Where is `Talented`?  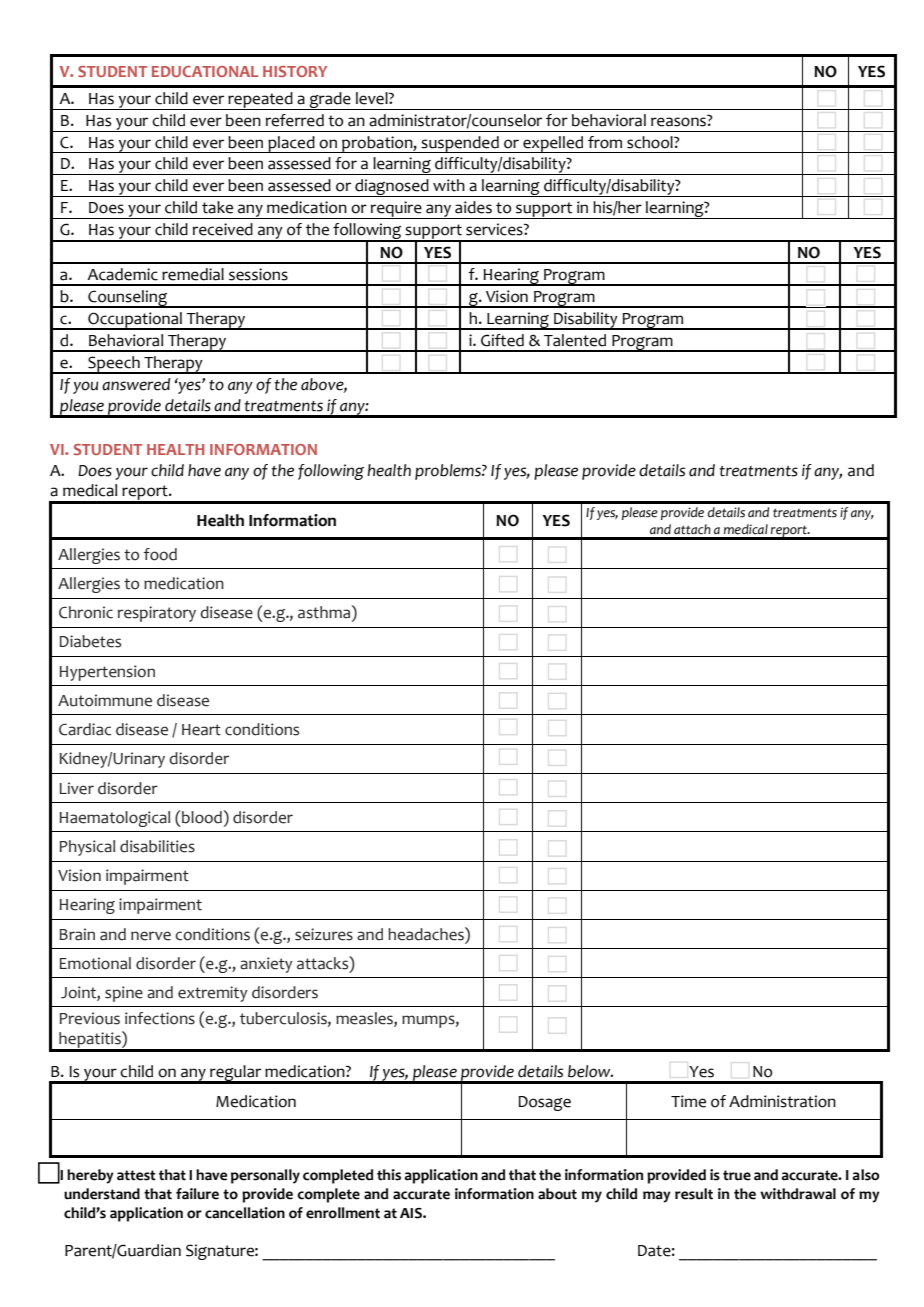
Talented is located at coordinates (575, 340).
